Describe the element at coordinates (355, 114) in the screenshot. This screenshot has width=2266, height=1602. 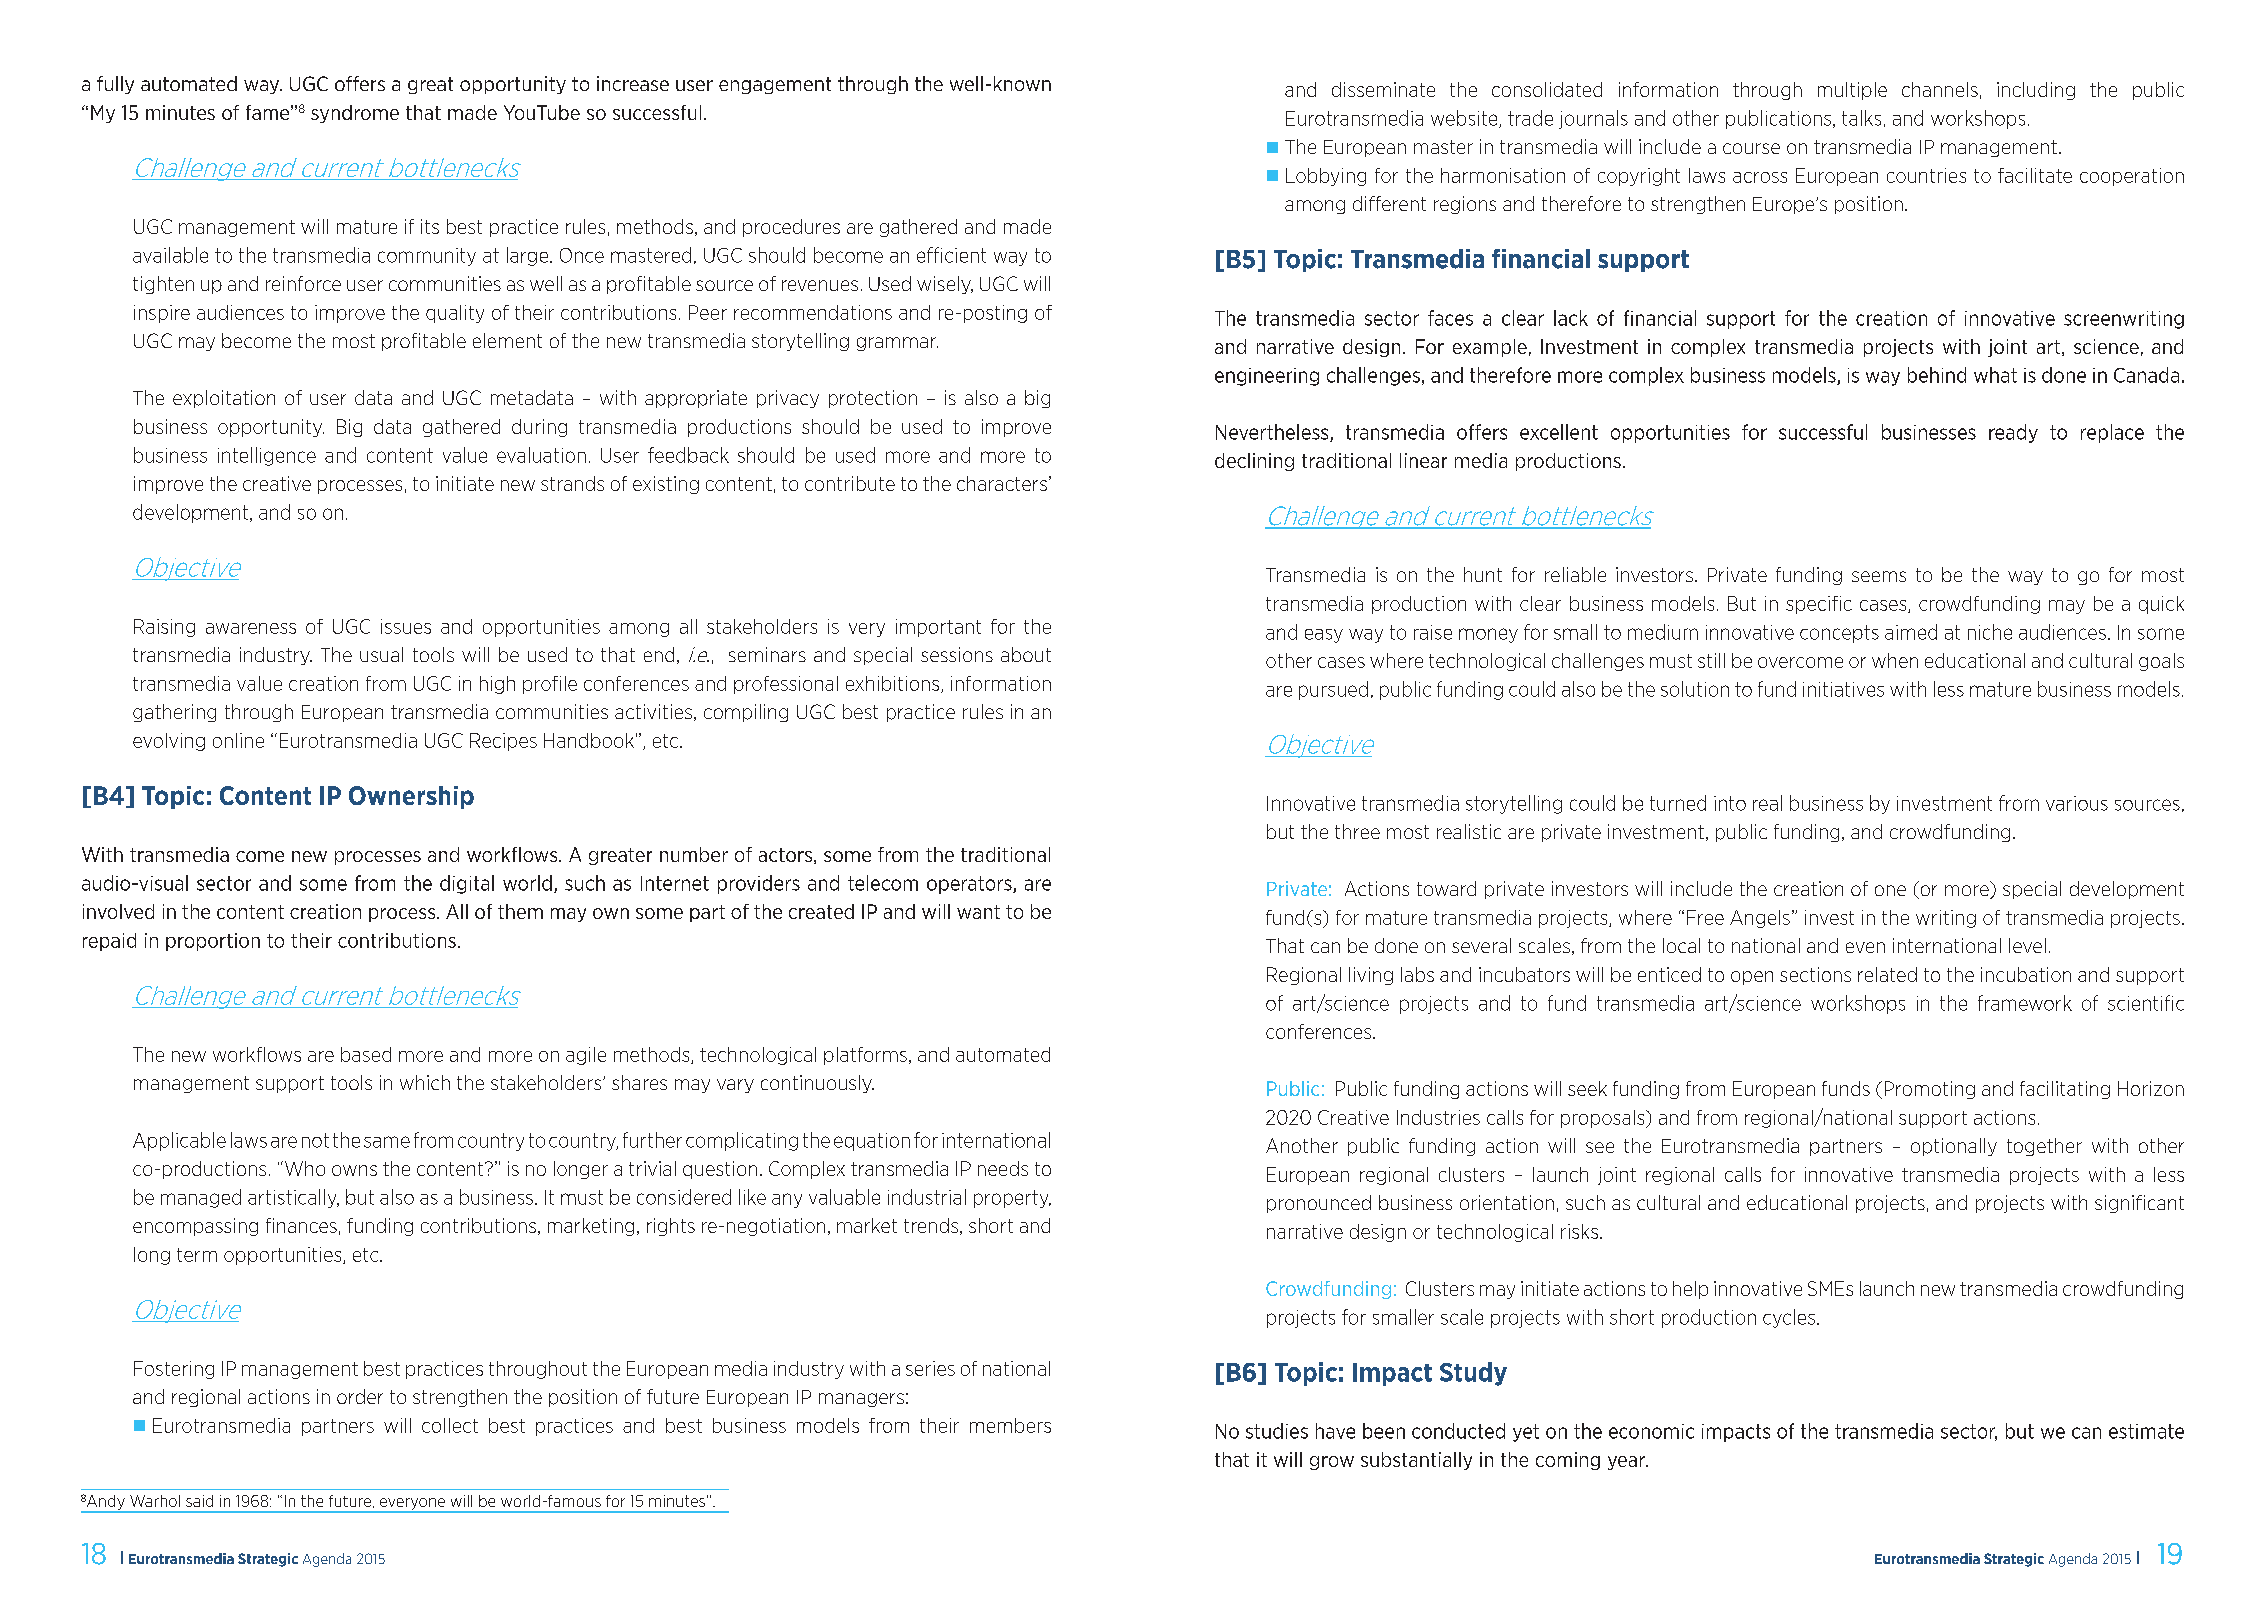
I see `syndrome` at that location.
